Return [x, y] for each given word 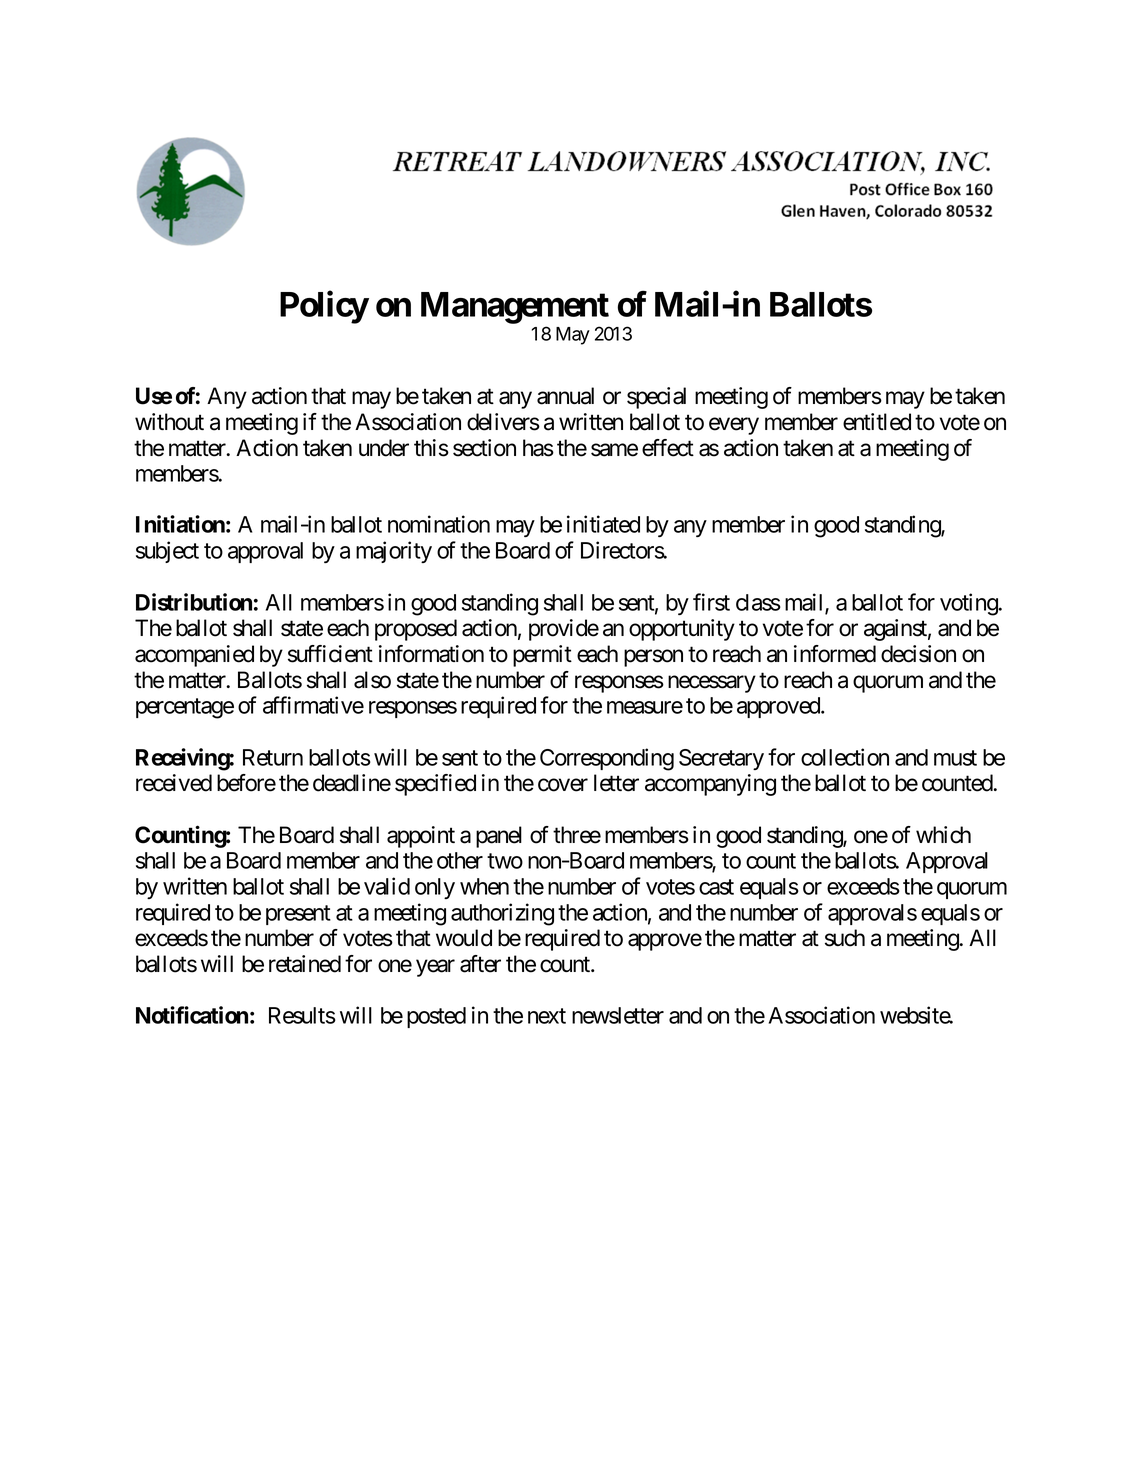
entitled [877, 422]
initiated [603, 524]
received [174, 783]
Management [515, 308]
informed [835, 654]
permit [542, 656]
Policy [324, 307]
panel [499, 837]
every [734, 426]
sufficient [330, 654]
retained [305, 964]
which [943, 835]
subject [167, 552]
